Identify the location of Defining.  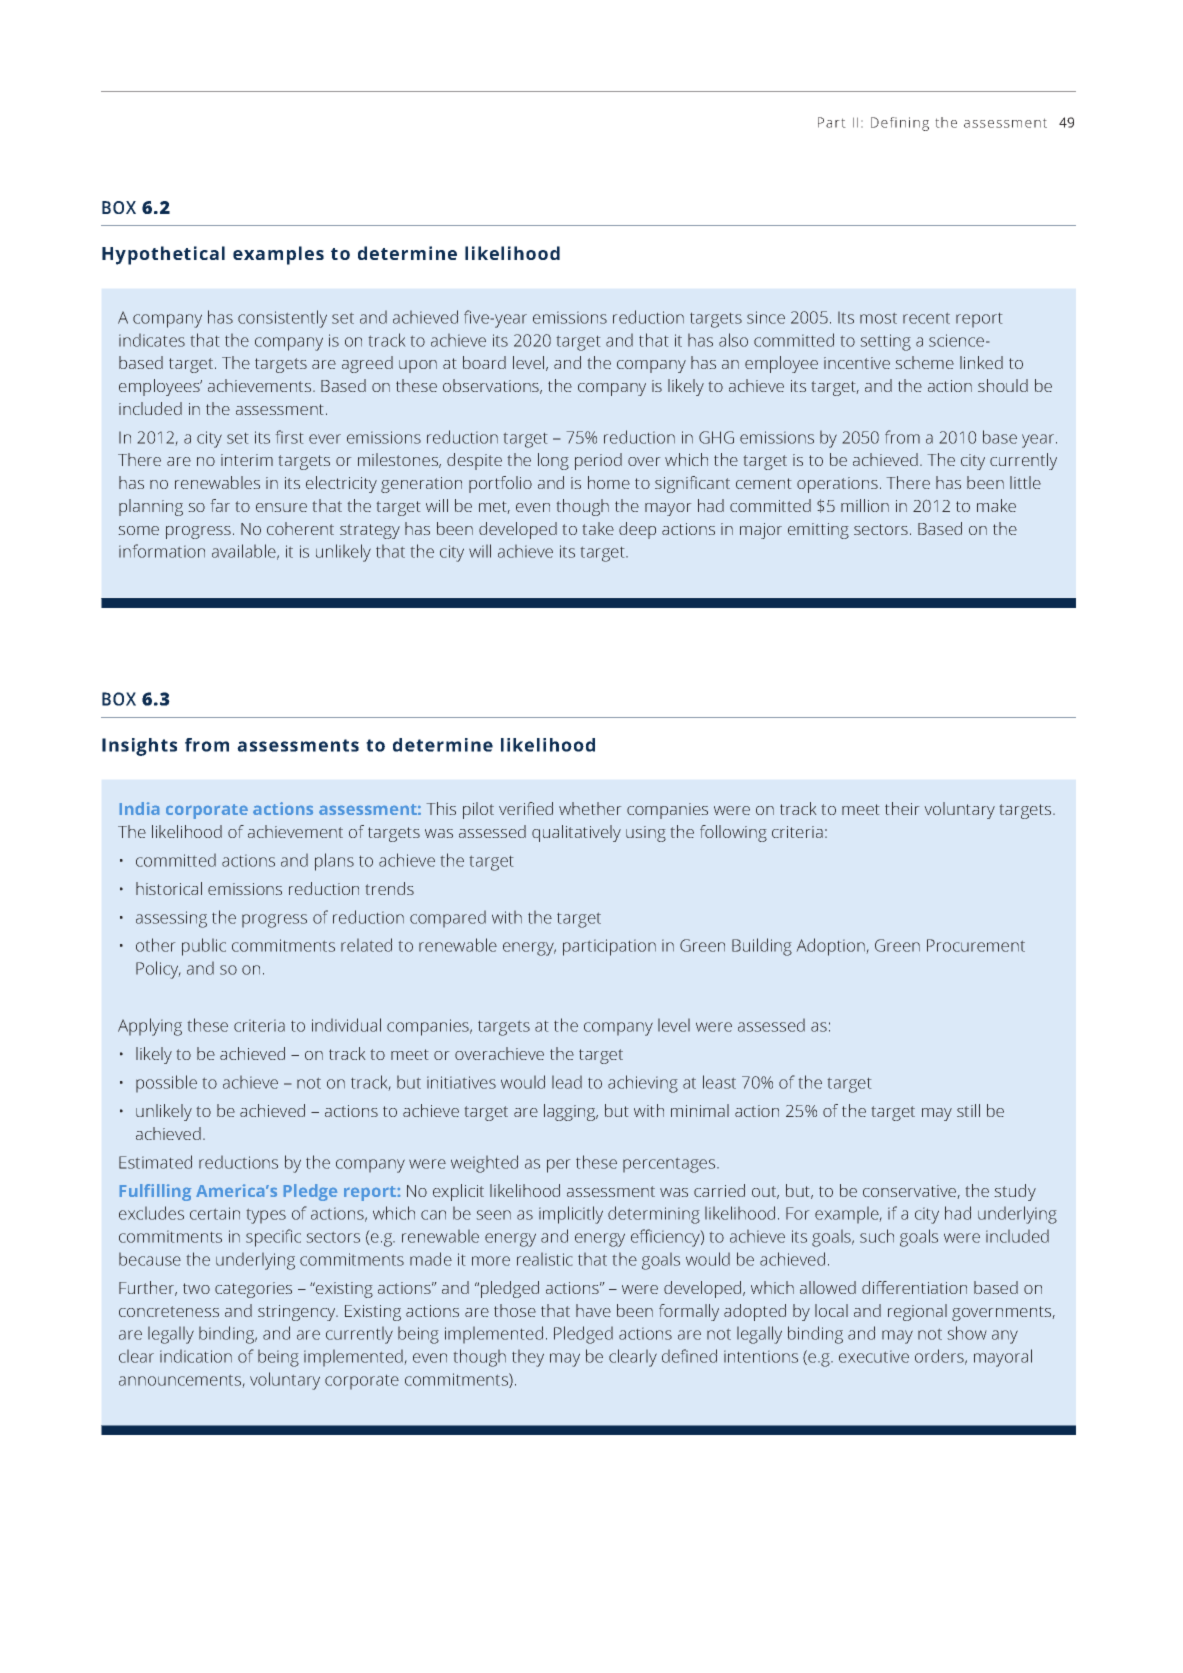
(900, 124).
